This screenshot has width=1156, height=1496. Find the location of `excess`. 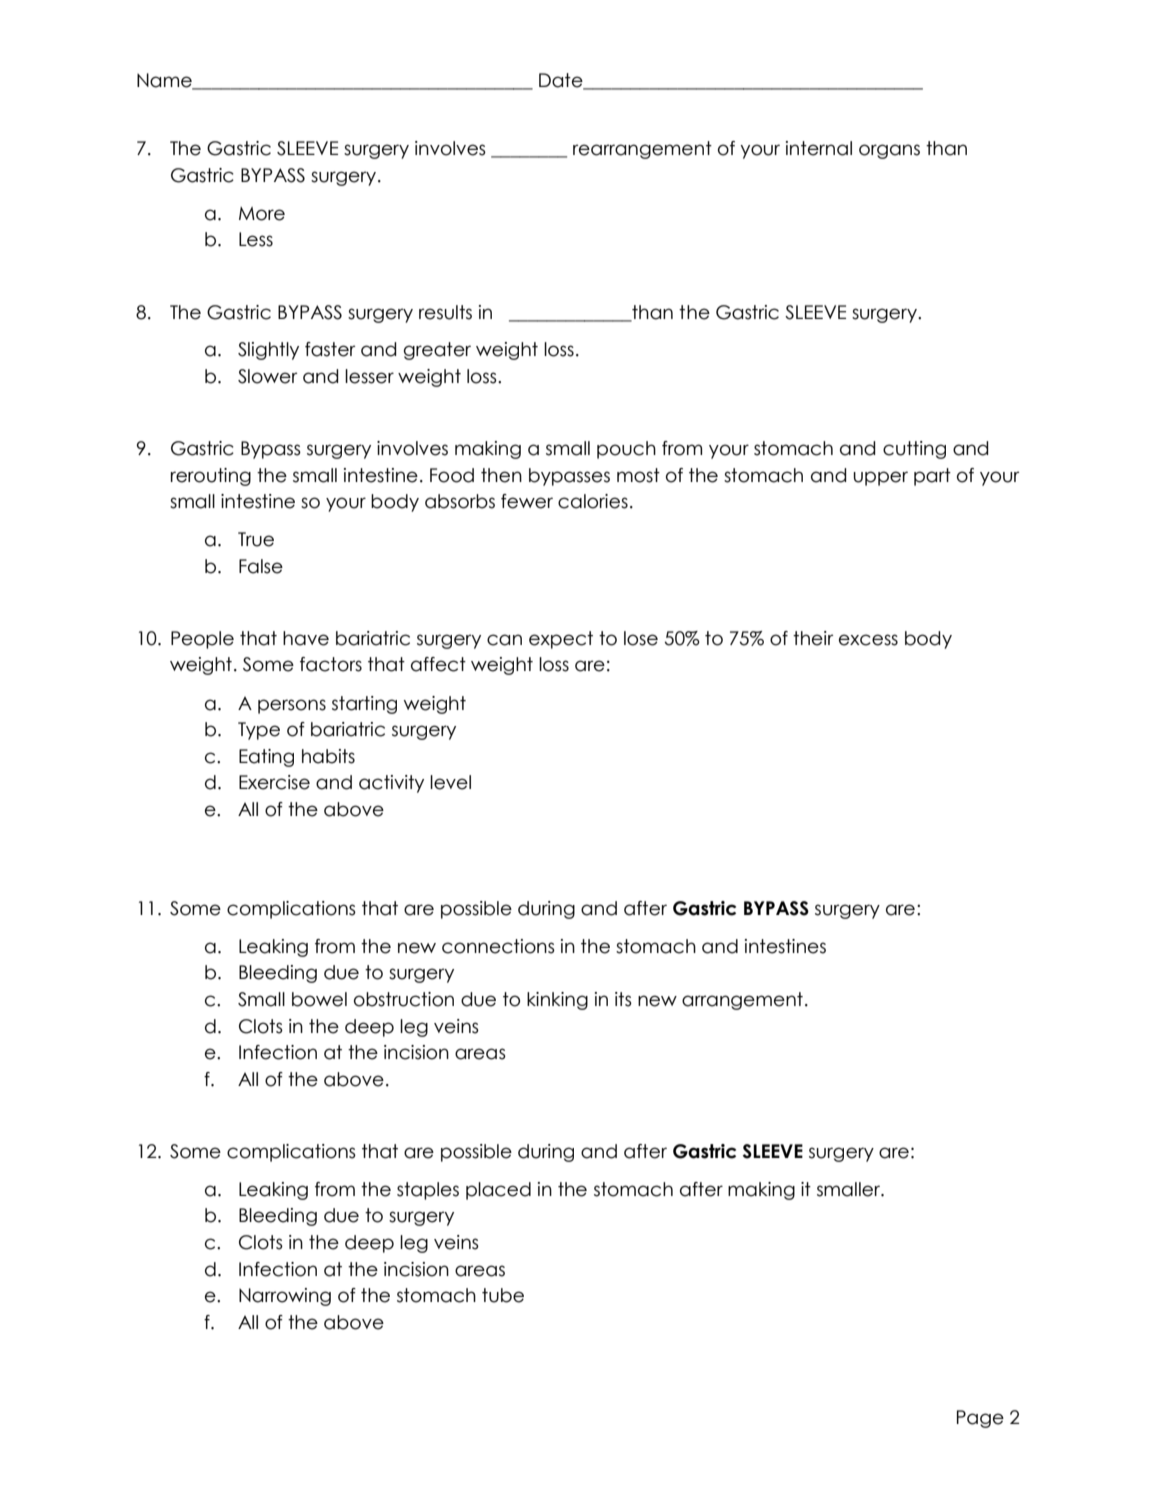

excess is located at coordinates (868, 640).
